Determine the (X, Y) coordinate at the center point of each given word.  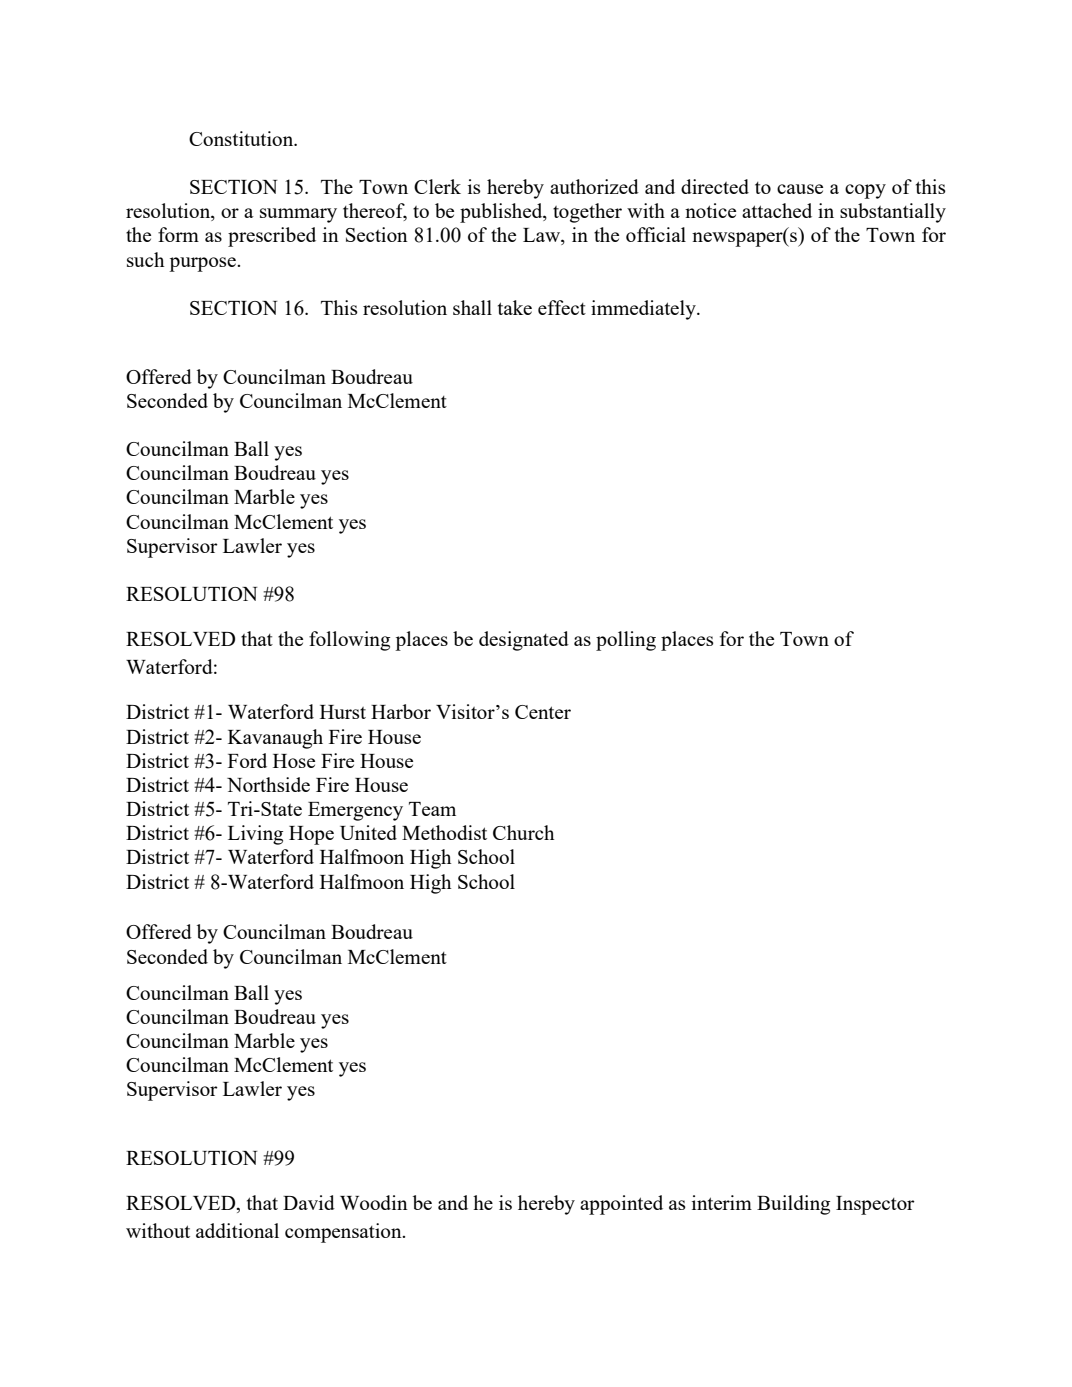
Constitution (242, 138)
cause (800, 189)
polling (626, 641)
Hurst (343, 712)
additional (237, 1230)
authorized (594, 186)
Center (543, 712)
